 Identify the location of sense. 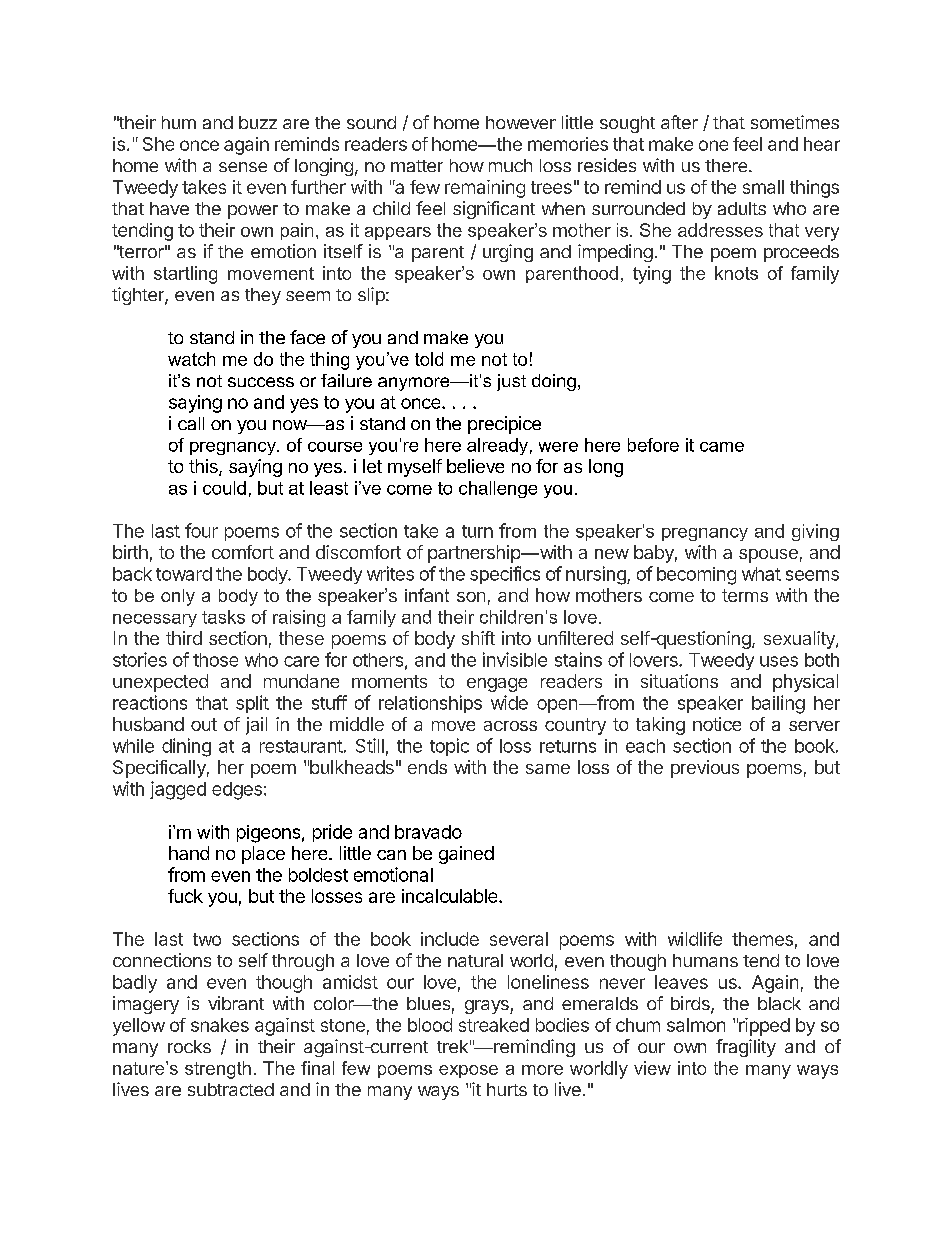
(243, 167).
